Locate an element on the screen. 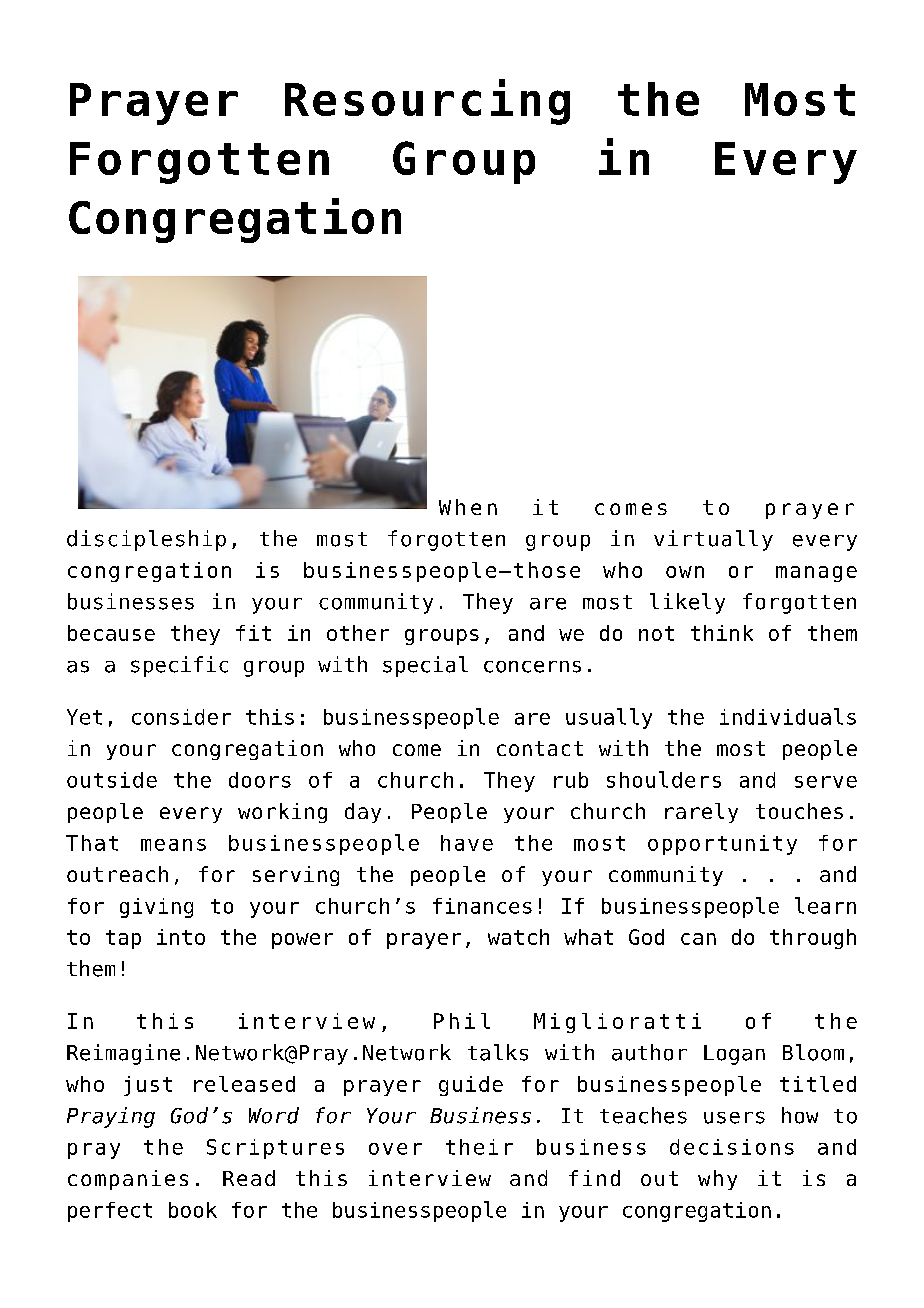 The image size is (924, 1308). think is located at coordinates (722, 633).
